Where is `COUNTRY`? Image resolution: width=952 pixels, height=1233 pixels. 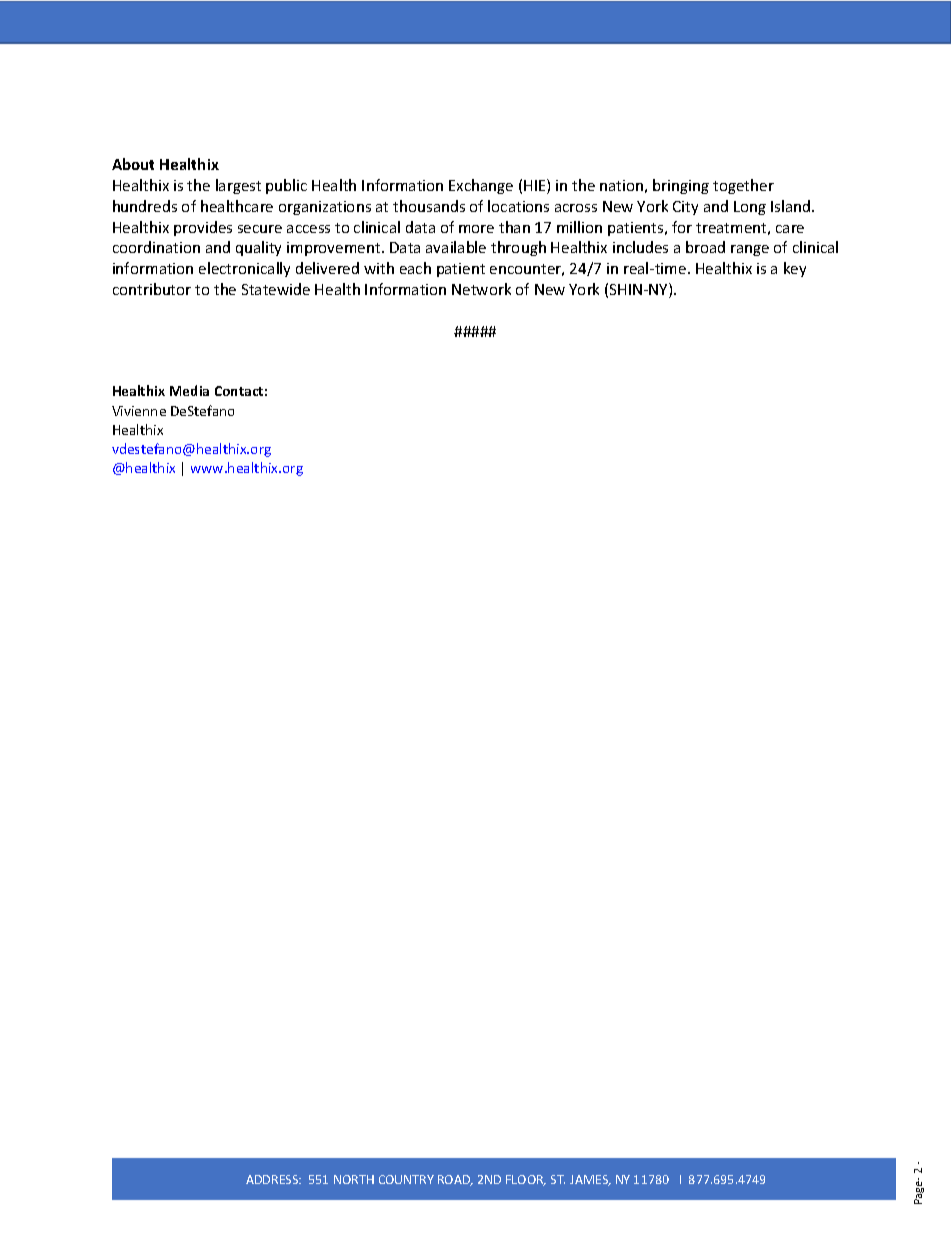
COUNTRY is located at coordinates (406, 1179).
